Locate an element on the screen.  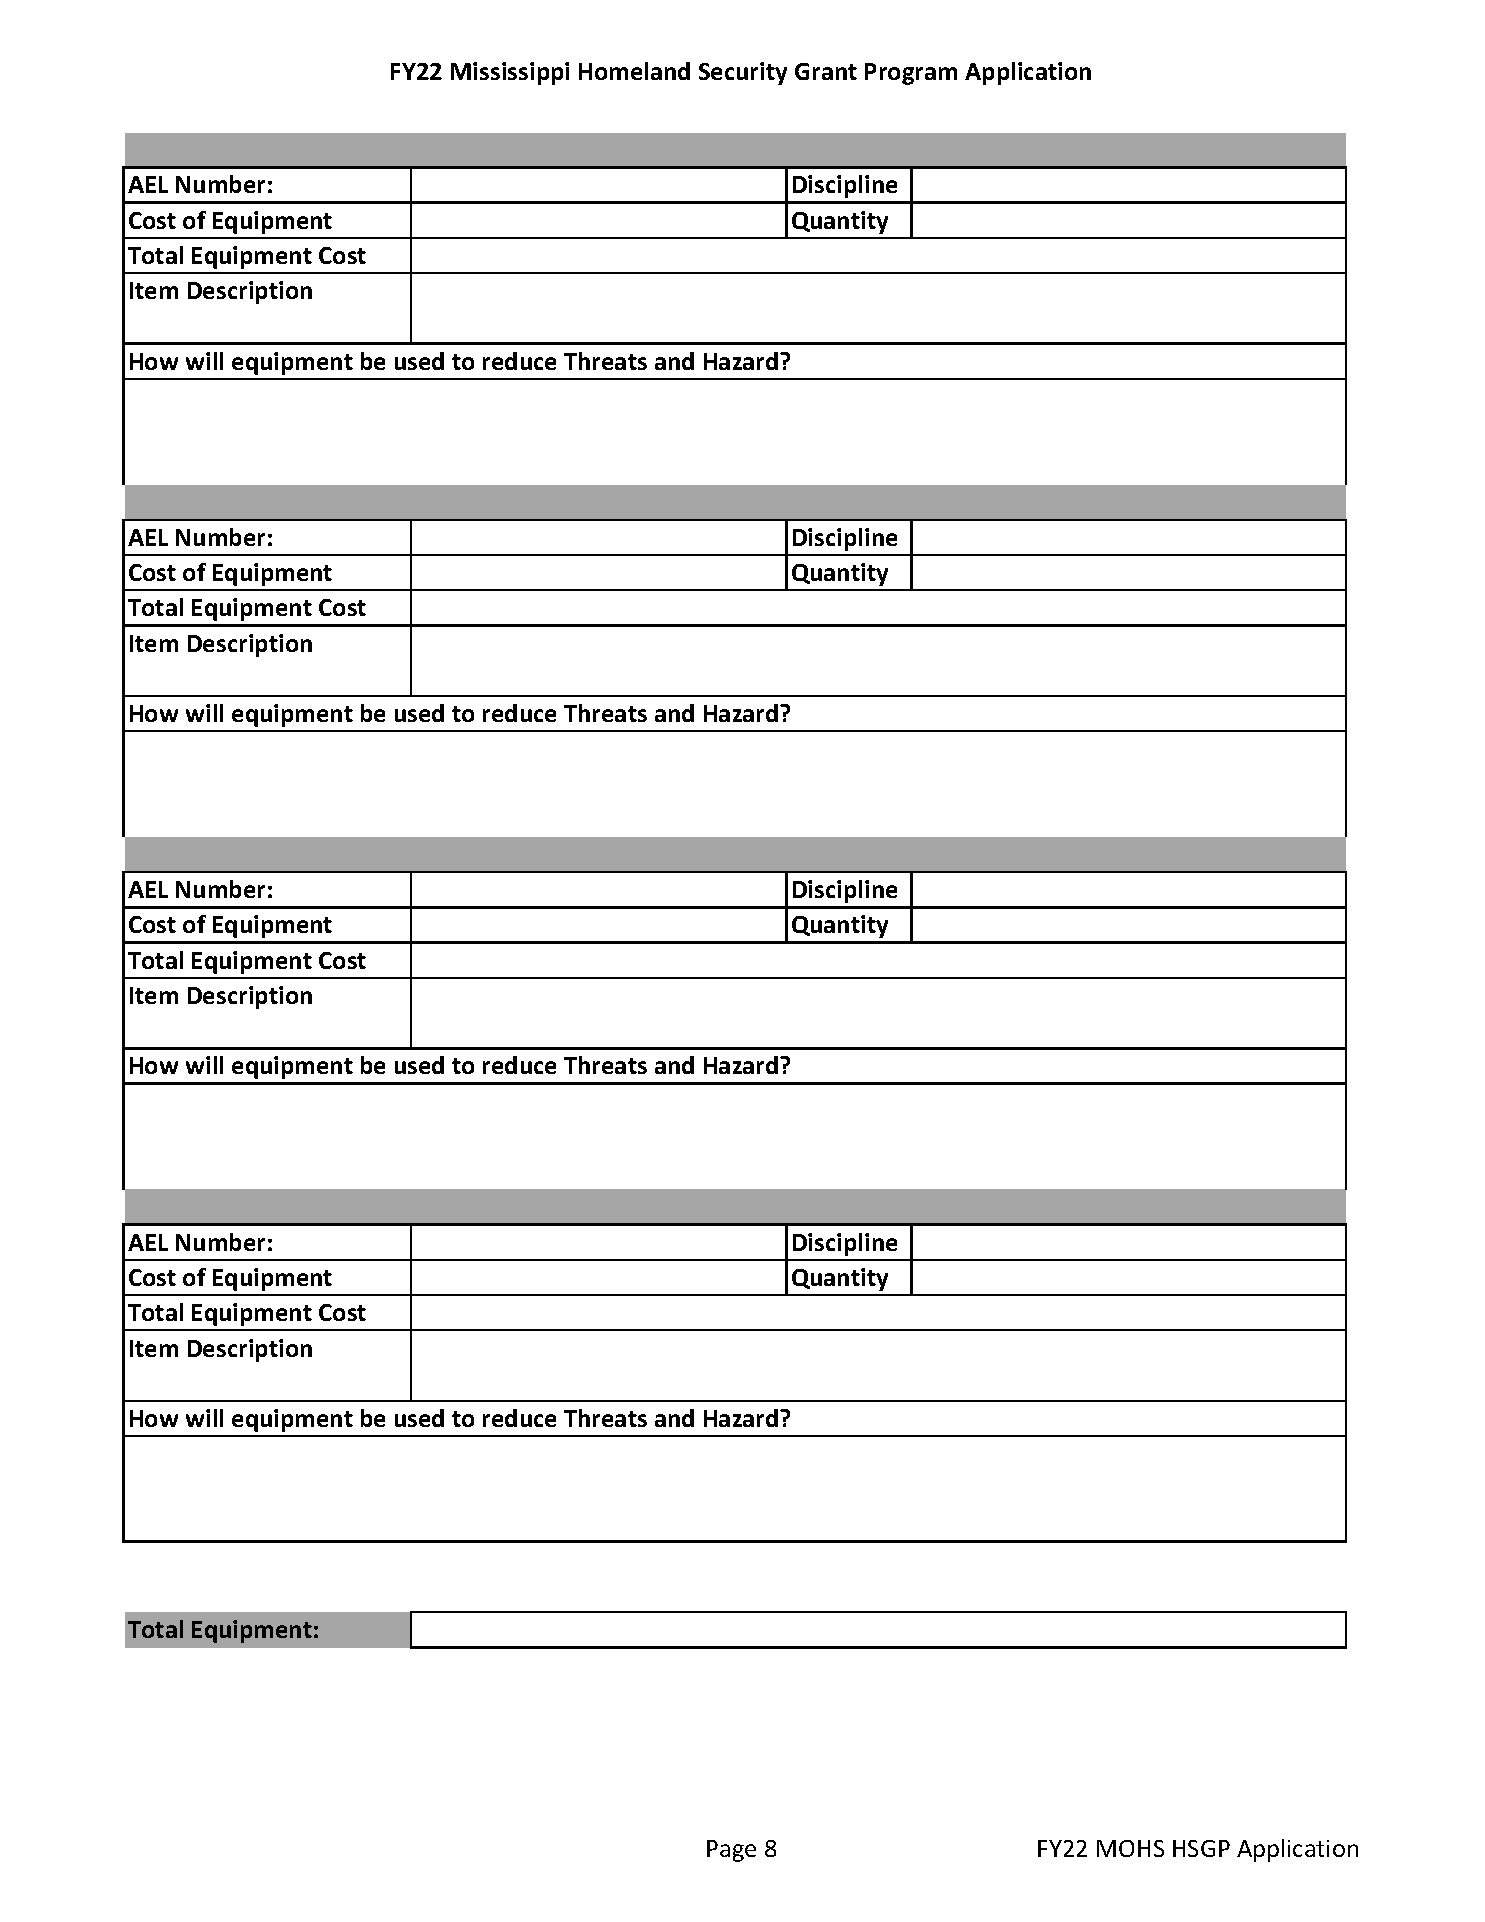
Grant is located at coordinates (826, 71).
